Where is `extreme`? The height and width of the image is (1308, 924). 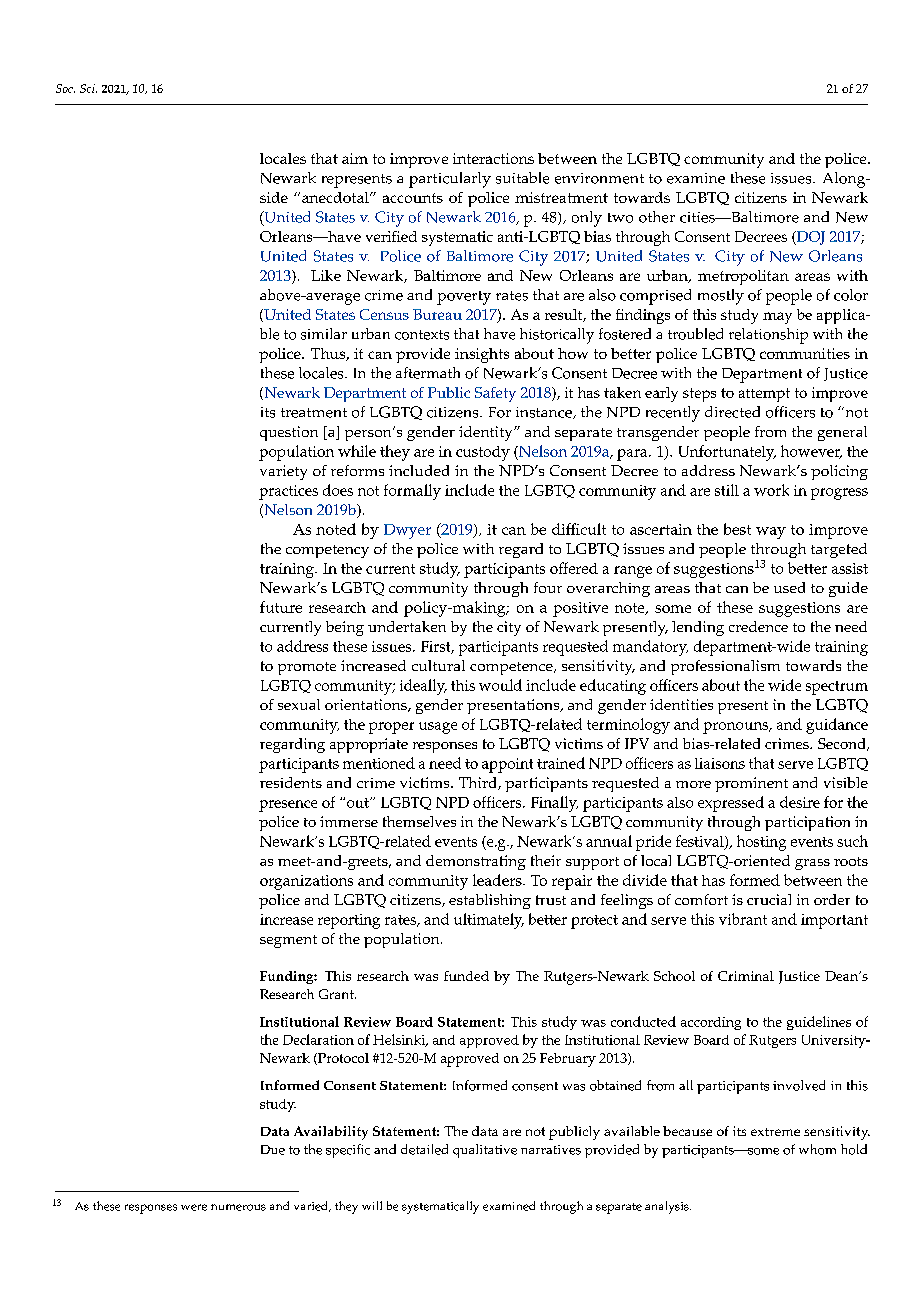
extreme is located at coordinates (775, 1132).
